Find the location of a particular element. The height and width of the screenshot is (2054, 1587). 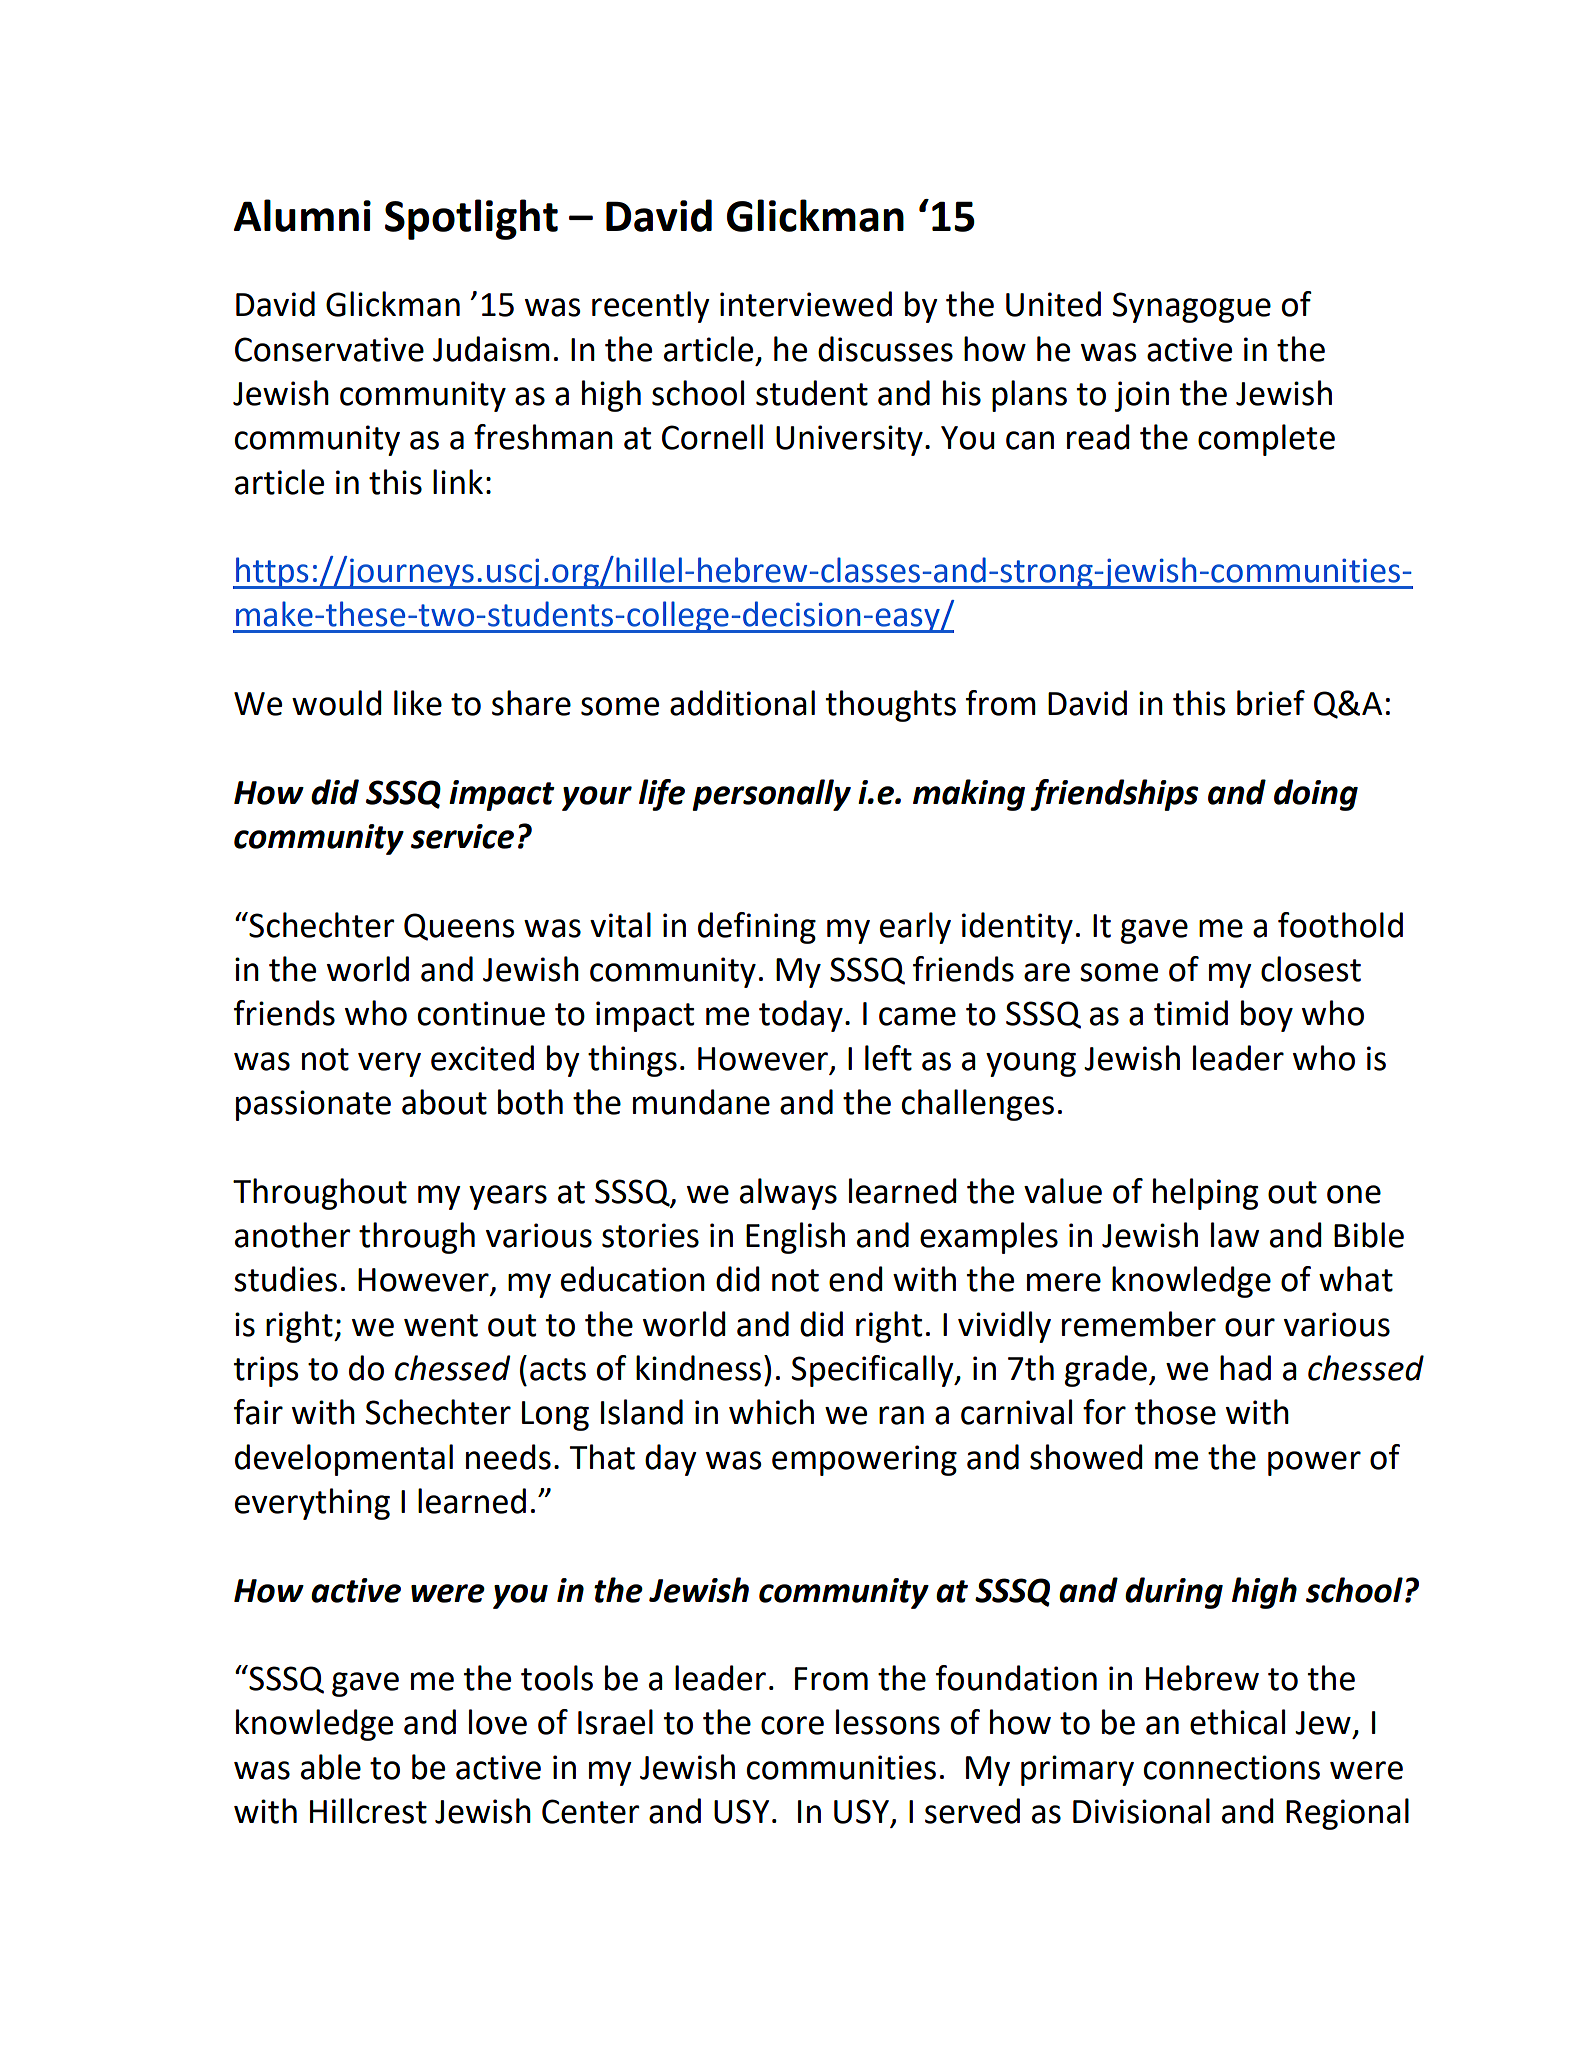

core is located at coordinates (792, 1725).
